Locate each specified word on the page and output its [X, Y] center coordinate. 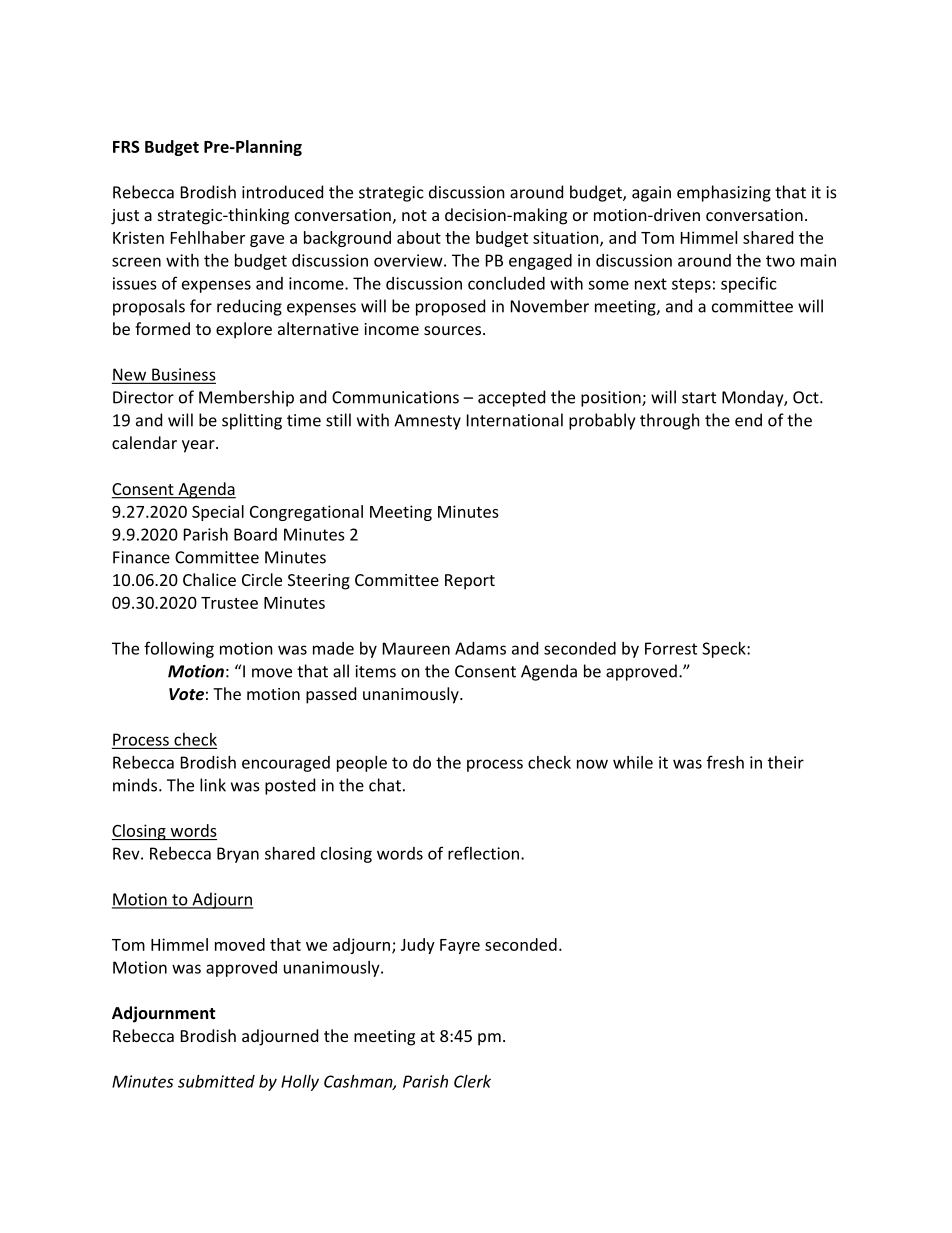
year [199, 446]
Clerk [472, 1081]
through [670, 421]
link [213, 785]
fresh [725, 762]
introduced [282, 192]
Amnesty [427, 422]
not [414, 215]
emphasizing [724, 193]
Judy [418, 946]
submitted [216, 1081]
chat [385, 785]
